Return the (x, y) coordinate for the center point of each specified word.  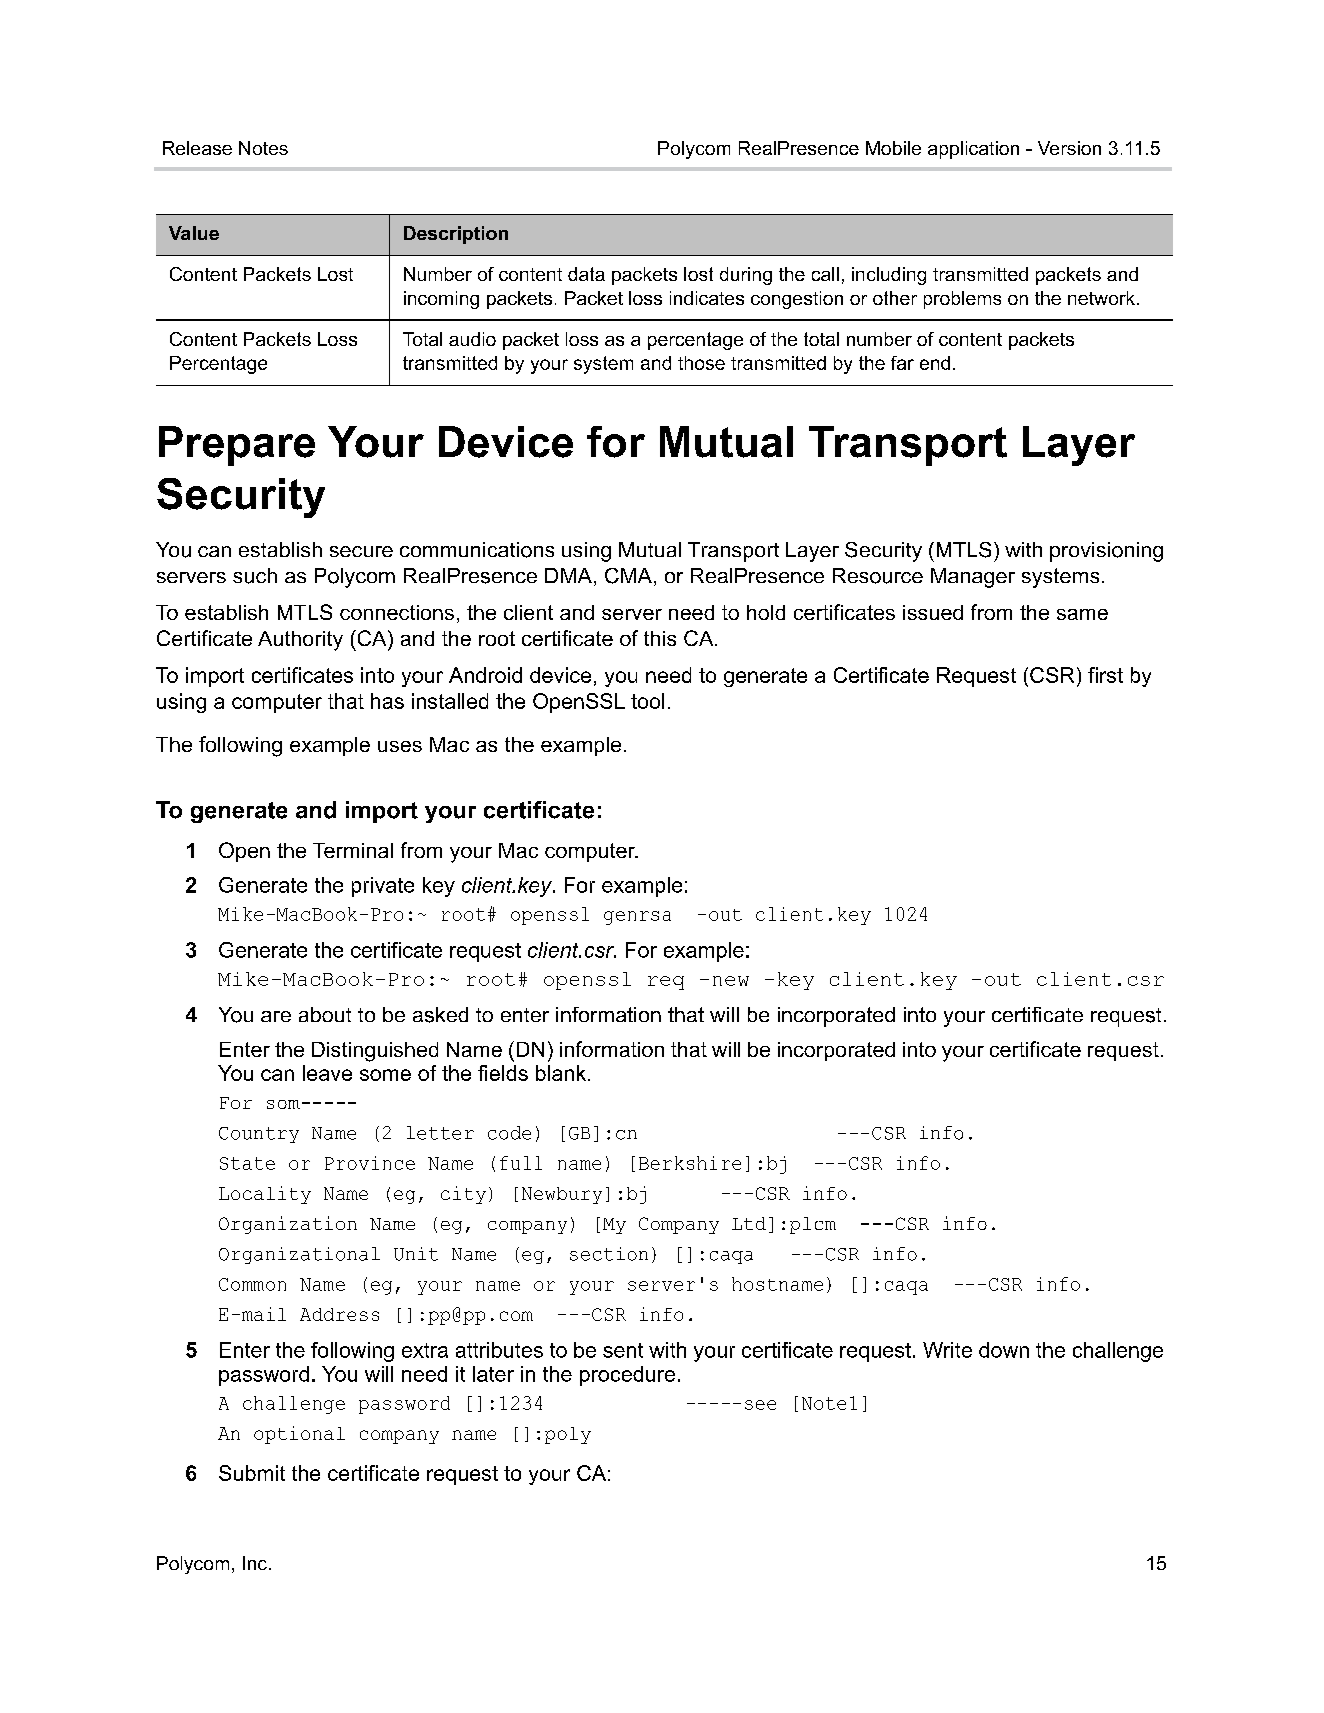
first (1105, 675)
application (973, 150)
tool (647, 701)
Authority (300, 641)
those (701, 363)
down (1004, 1350)
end (935, 363)
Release (197, 148)
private (383, 887)
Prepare (237, 446)
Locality (265, 1195)
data (586, 274)
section (609, 1254)
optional (299, 1435)
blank (562, 1073)
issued (933, 612)
